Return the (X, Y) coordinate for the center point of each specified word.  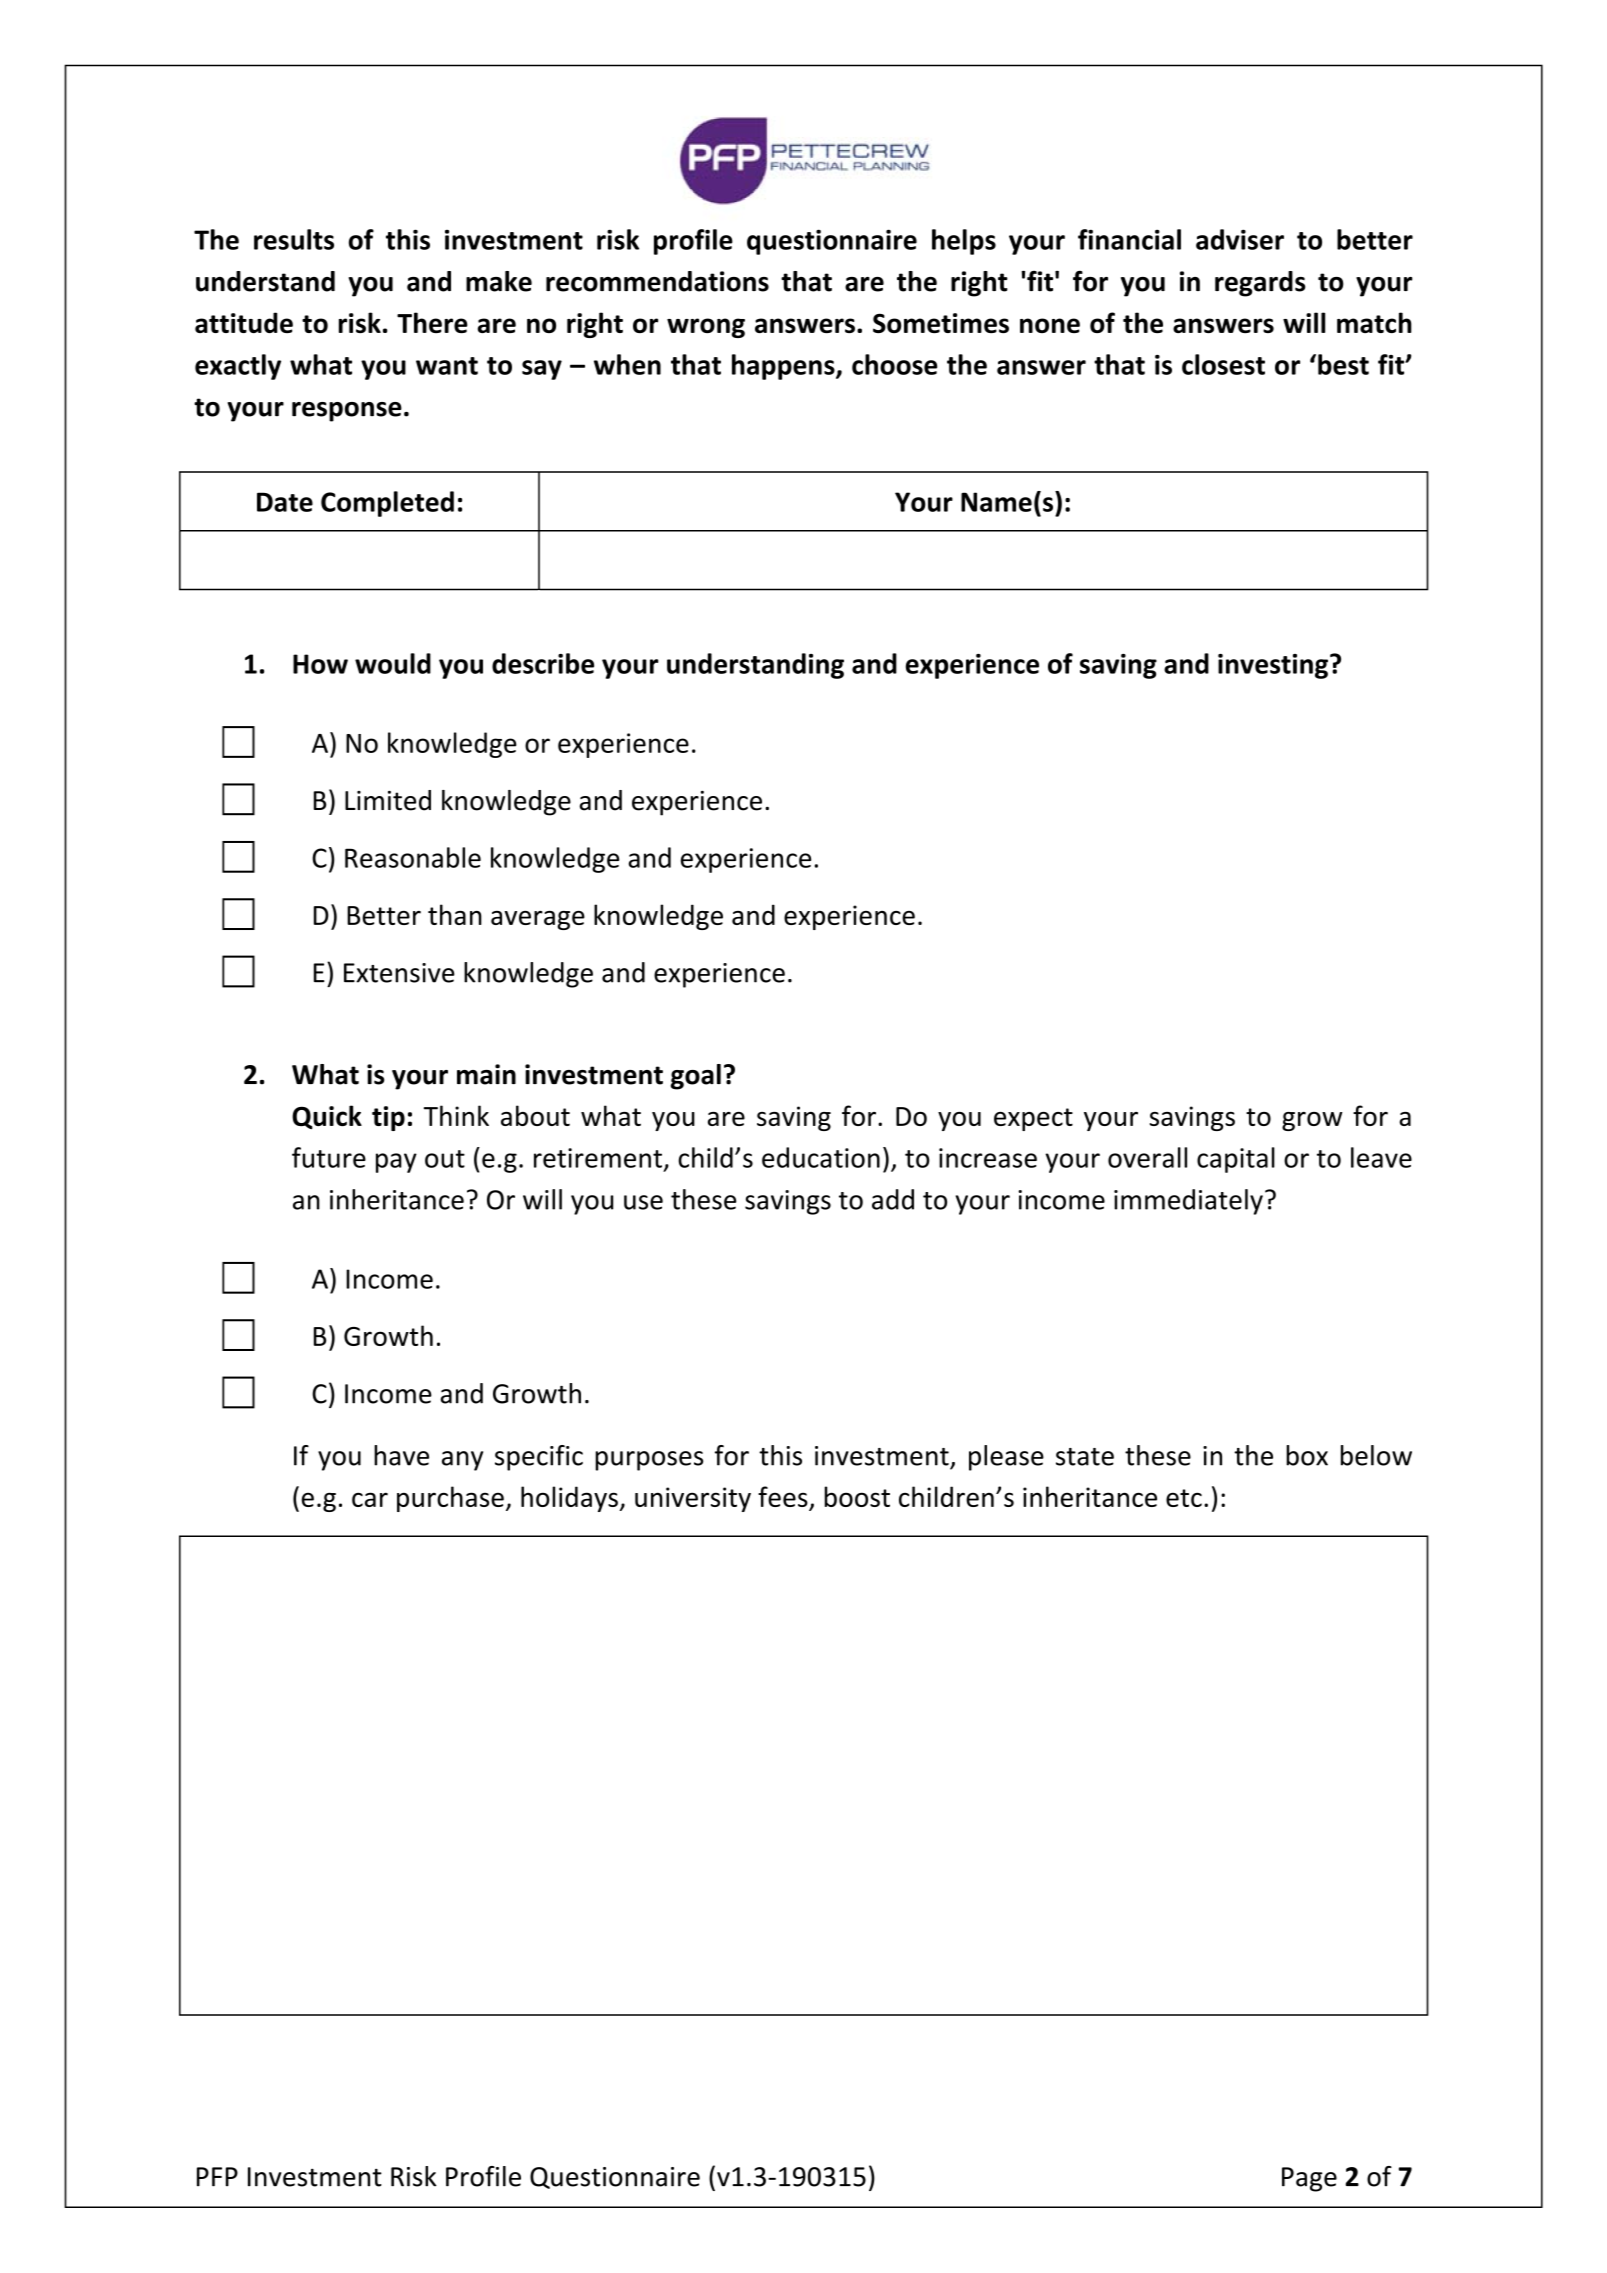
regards (1260, 284)
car (370, 1499)
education (821, 1157)
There (432, 322)
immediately (1188, 1202)
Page (1309, 2179)
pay (396, 1163)
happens (784, 367)
